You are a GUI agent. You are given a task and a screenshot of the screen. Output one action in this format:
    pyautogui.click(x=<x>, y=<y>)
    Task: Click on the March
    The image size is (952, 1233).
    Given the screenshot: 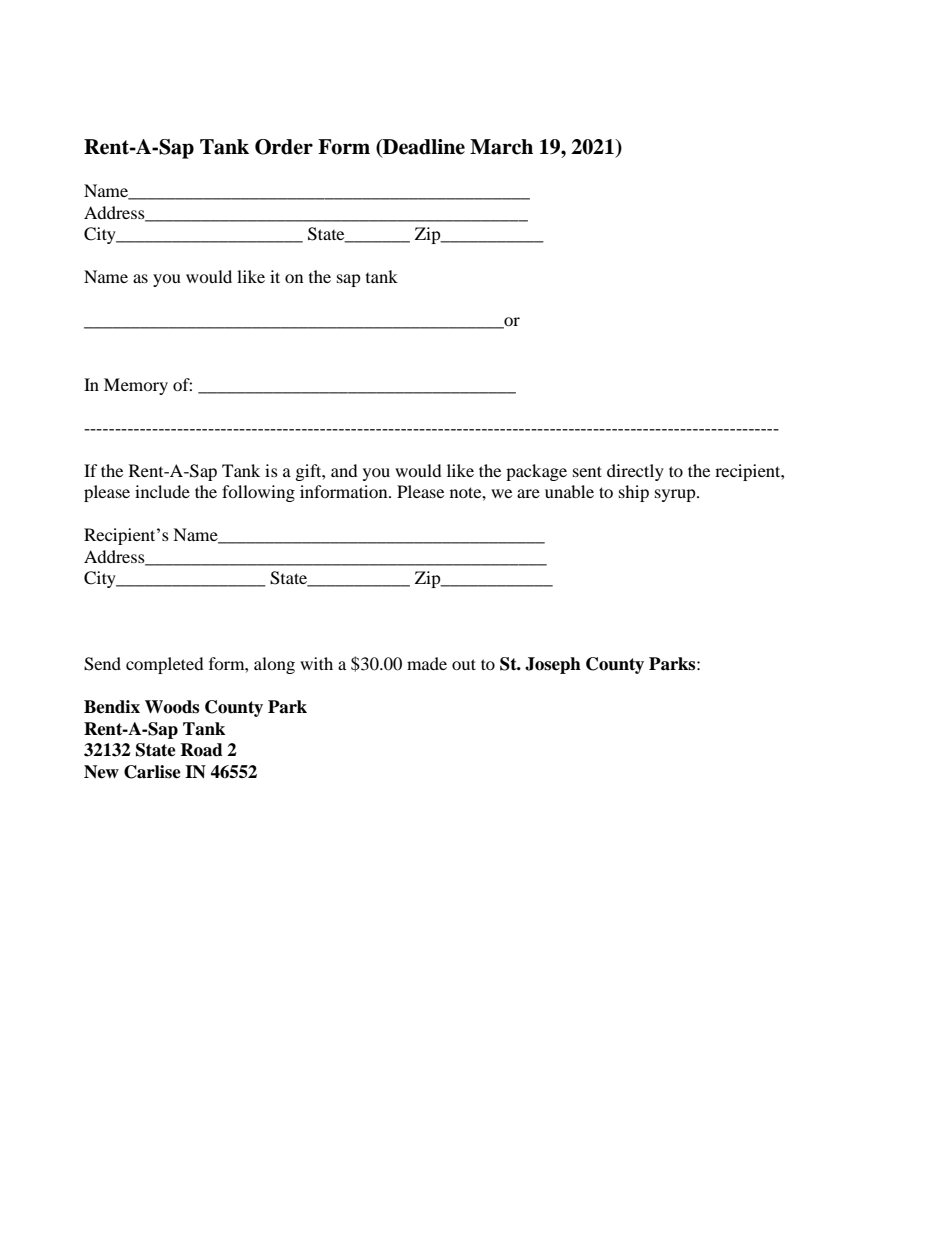 What is the action you would take?
    pyautogui.click(x=501, y=147)
